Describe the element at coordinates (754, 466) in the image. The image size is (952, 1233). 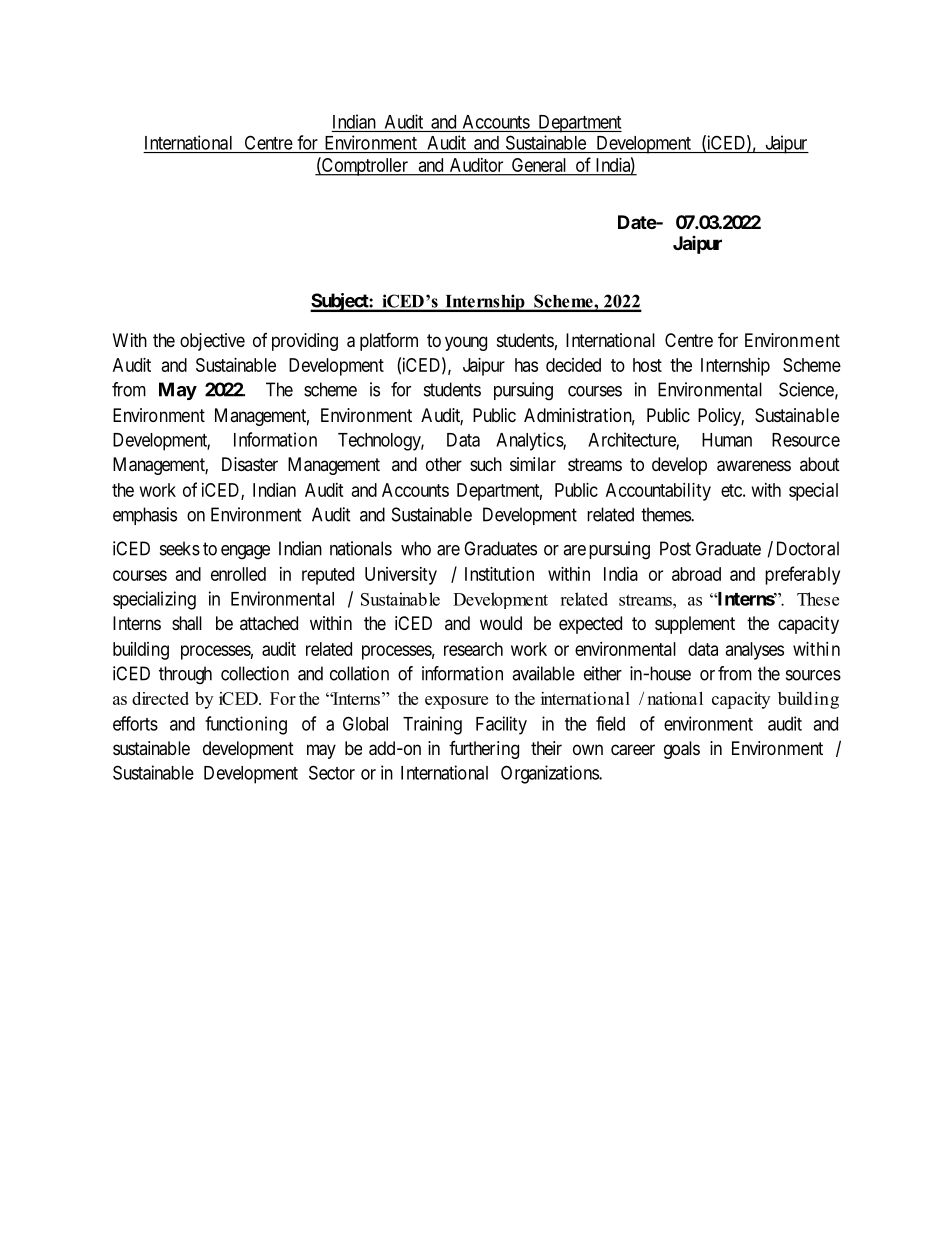
I see `awareness` at that location.
